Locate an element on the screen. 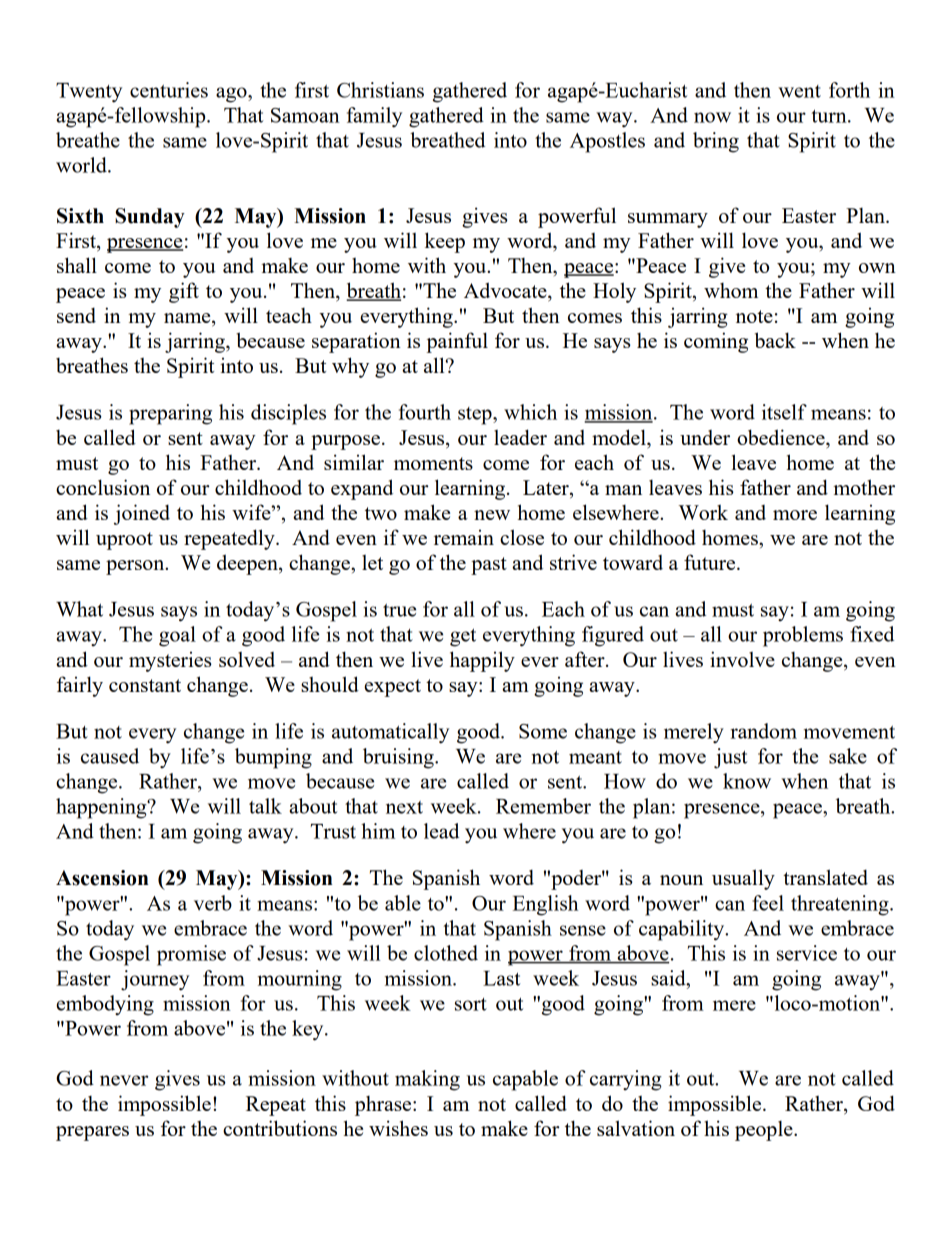 The height and width of the screenshot is (1233, 952). family is located at coordinates (374, 117).
